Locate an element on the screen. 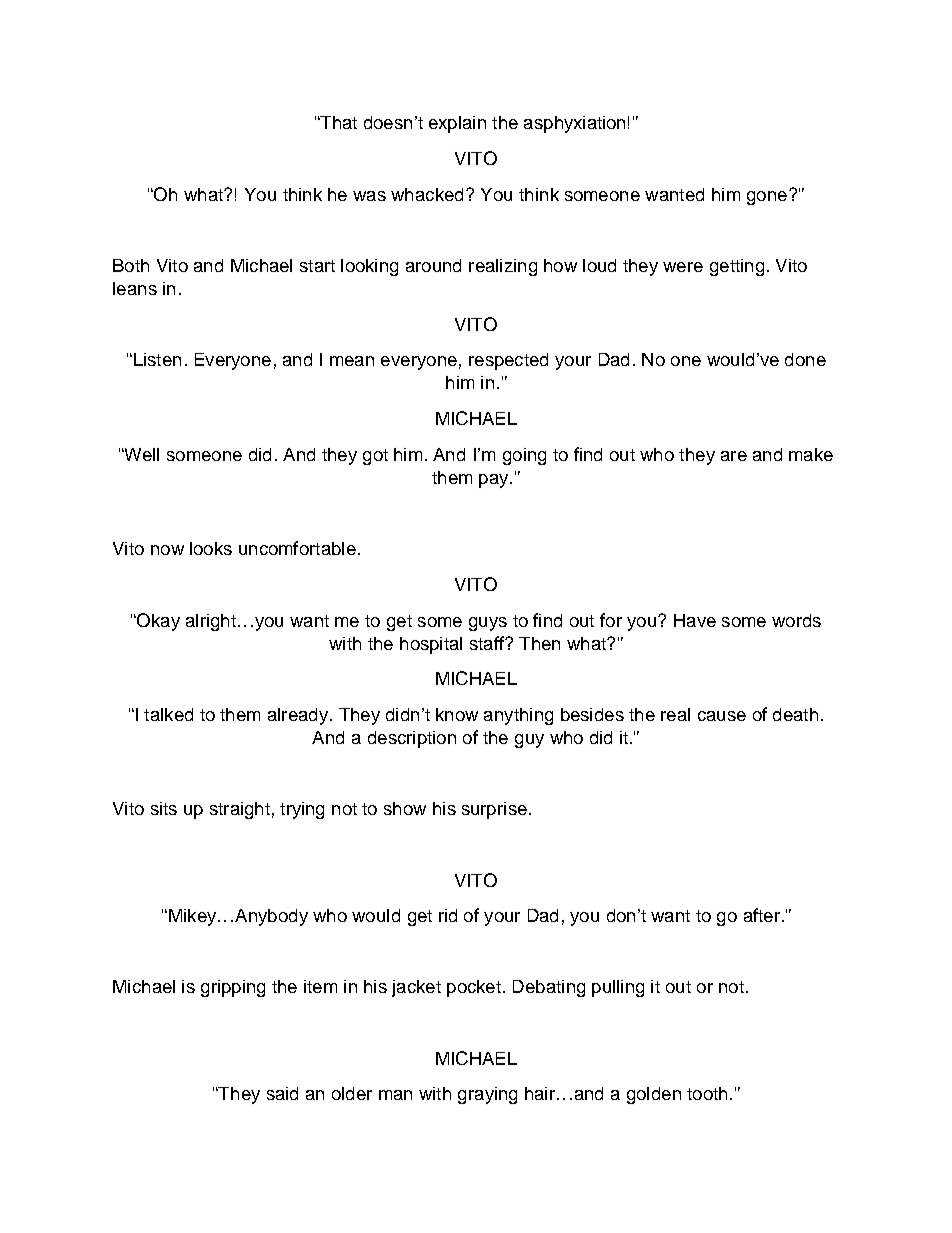 The height and width of the screenshot is (1233, 952). Listen is located at coordinates (156, 359).
